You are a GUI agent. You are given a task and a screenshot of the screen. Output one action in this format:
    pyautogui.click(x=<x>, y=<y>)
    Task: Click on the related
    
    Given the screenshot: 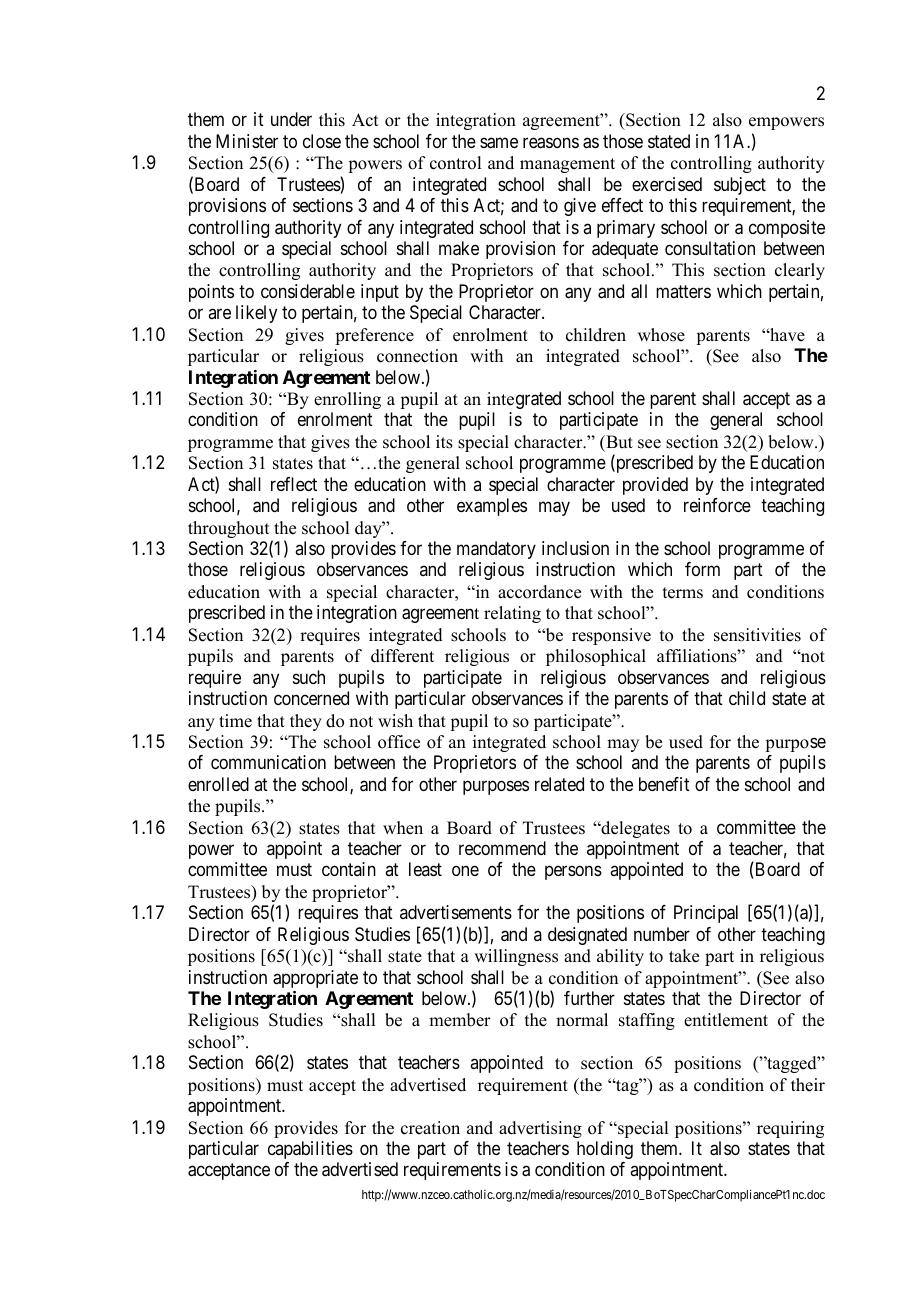 What is the action you would take?
    pyautogui.click(x=559, y=784)
